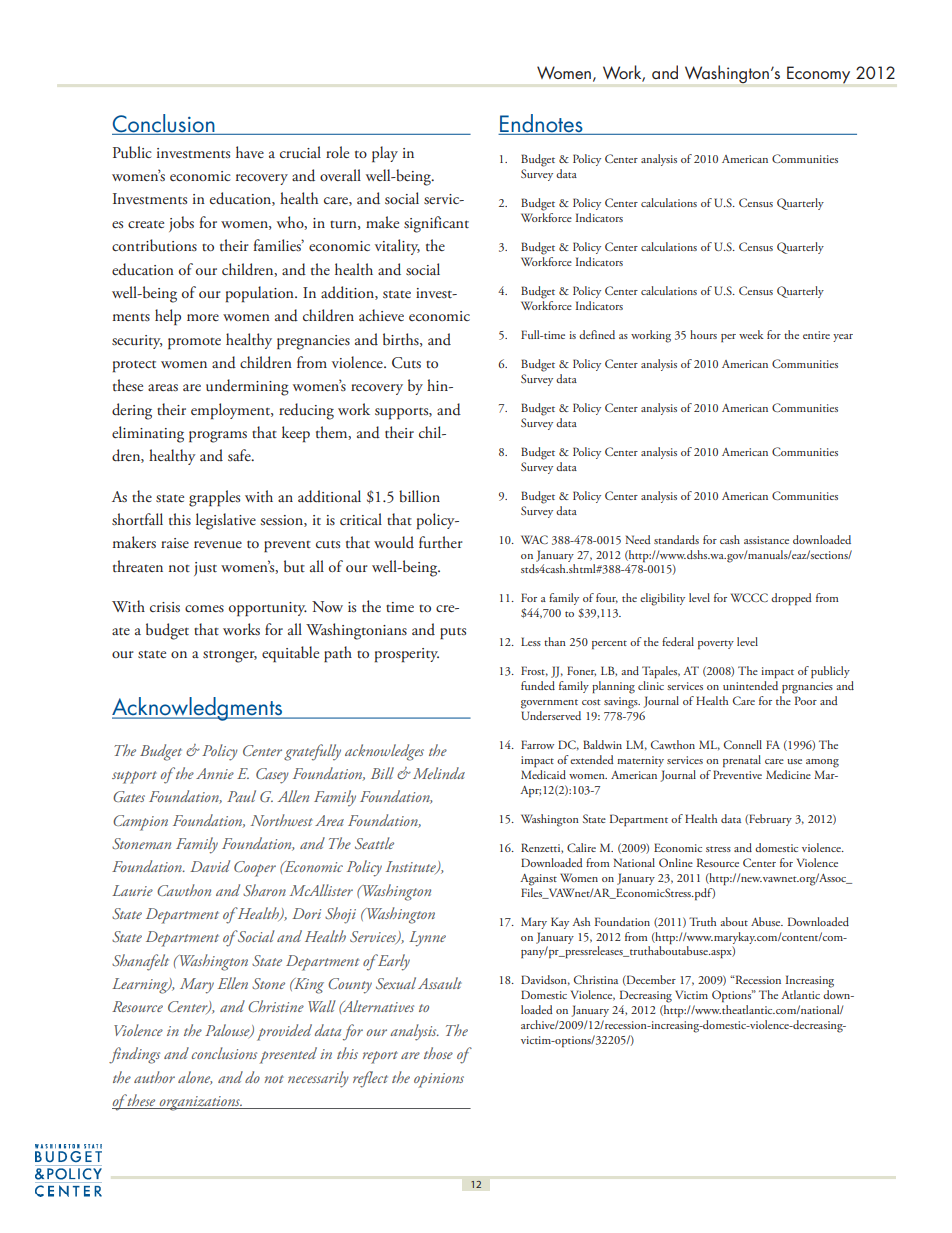 The image size is (952, 1233). Describe the element at coordinates (751, 334) in the screenshot. I see `week` at that location.
